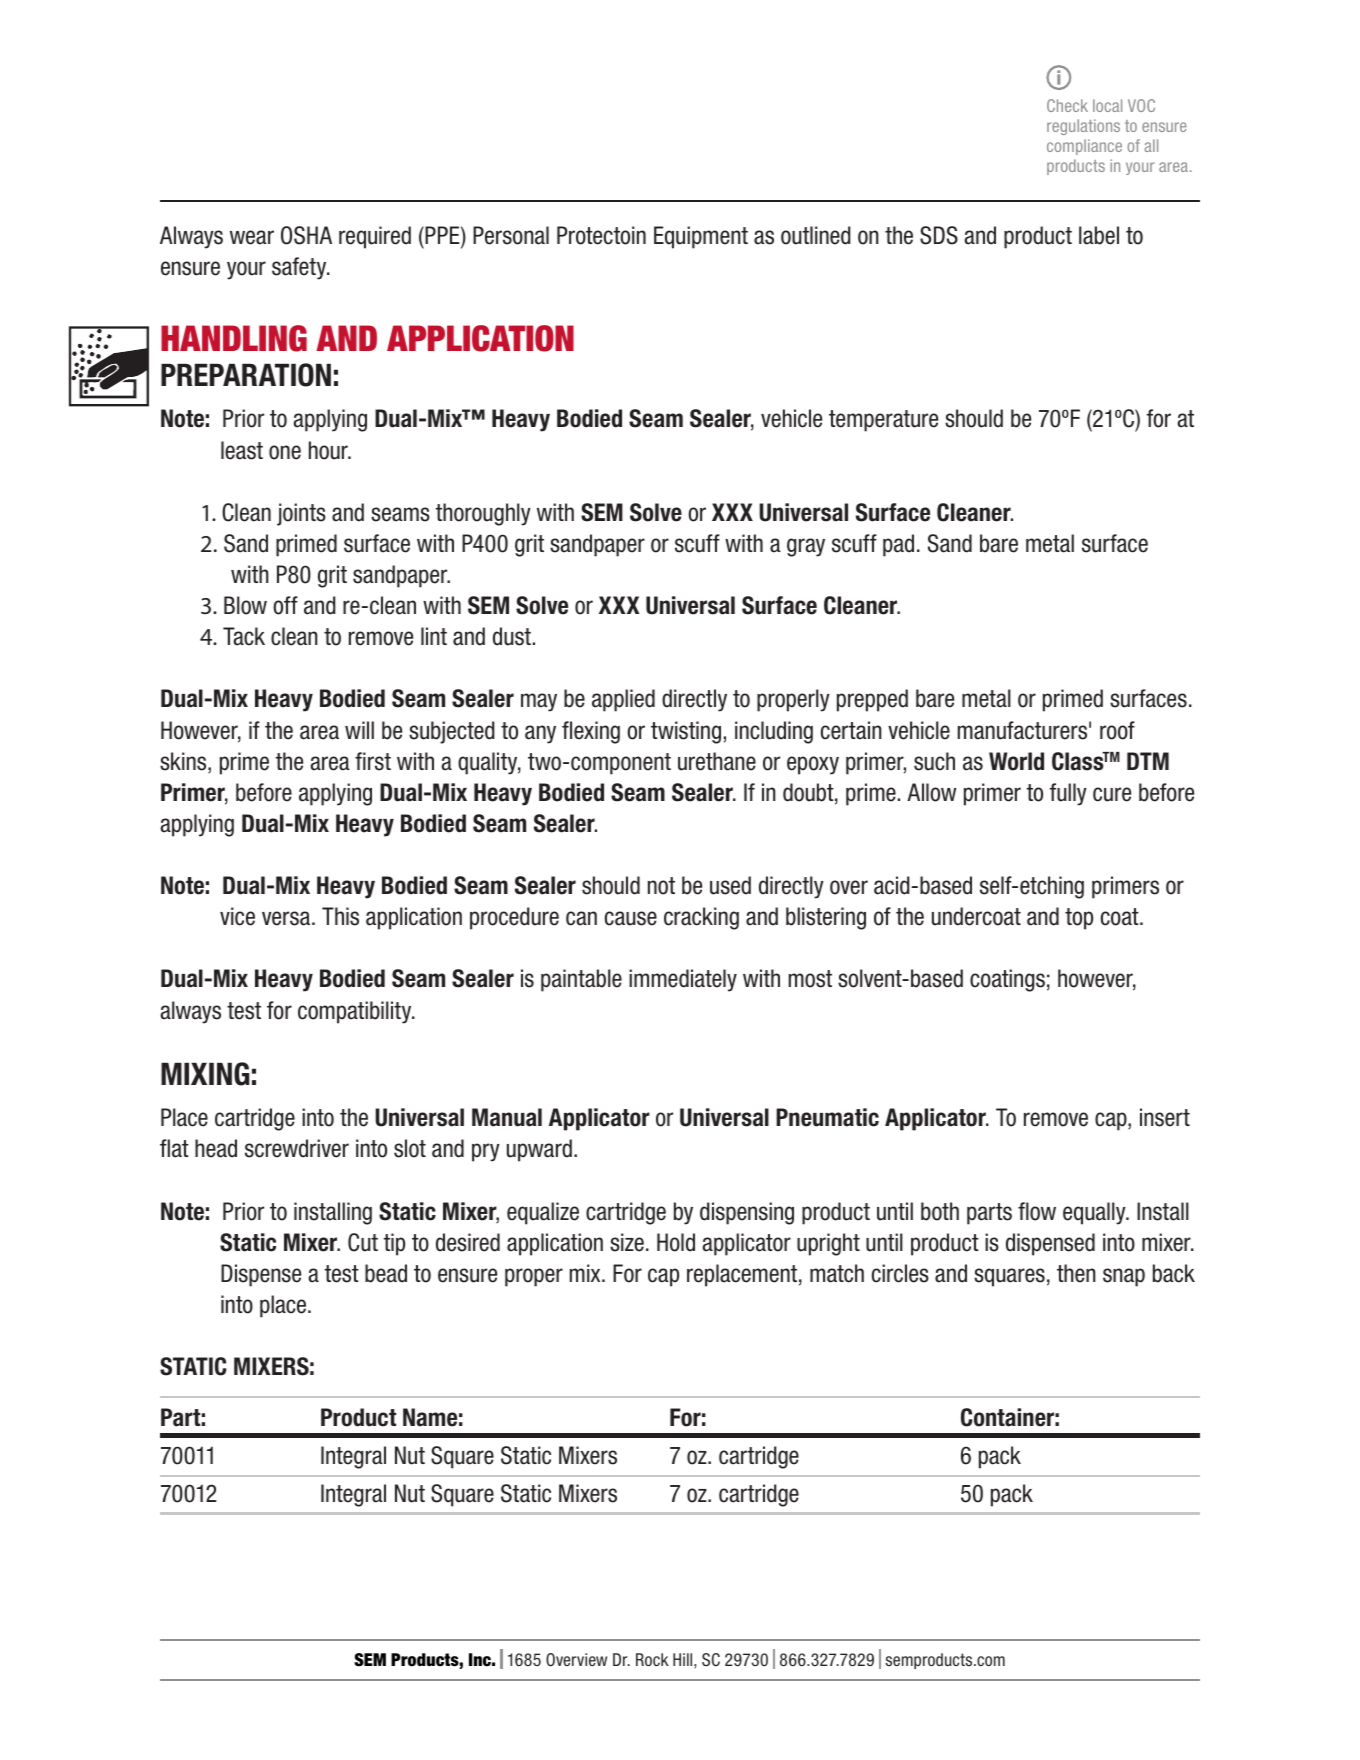  I want to click on Equipment, so click(701, 237).
